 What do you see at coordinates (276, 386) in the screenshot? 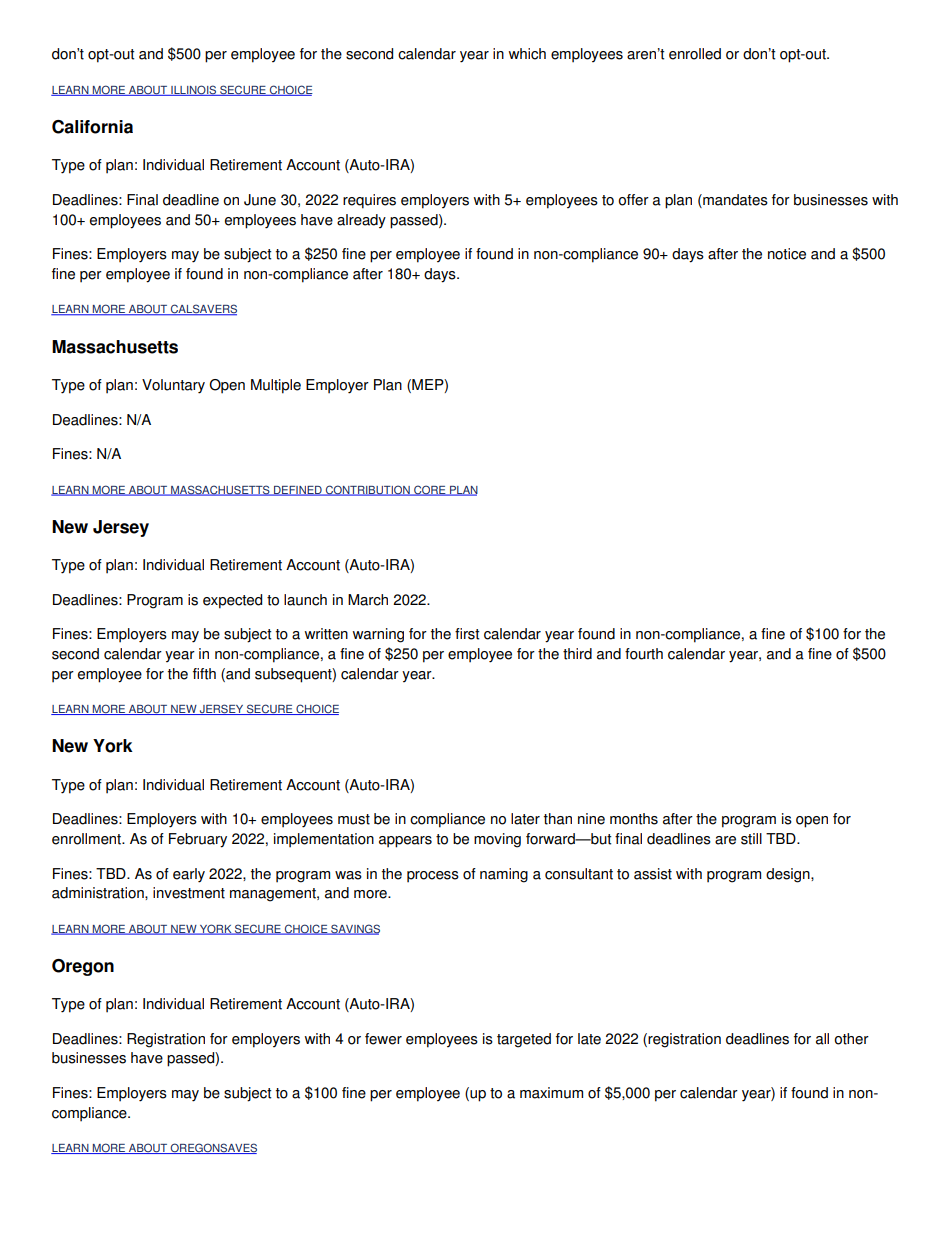
I see `Multiple` at bounding box center [276, 386].
